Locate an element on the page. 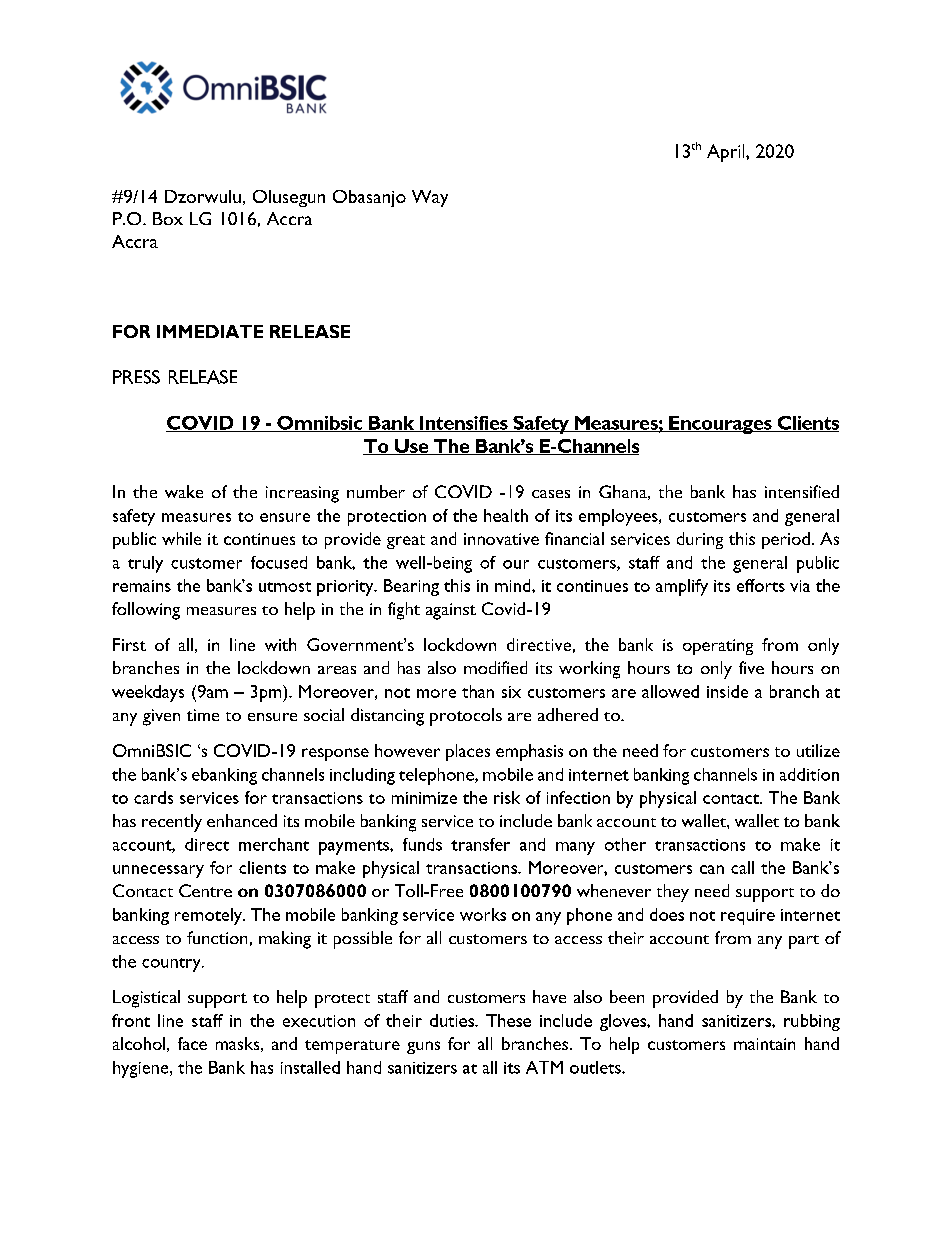 The height and width of the page is (1233, 952). Intensifies is located at coordinates (463, 424).
